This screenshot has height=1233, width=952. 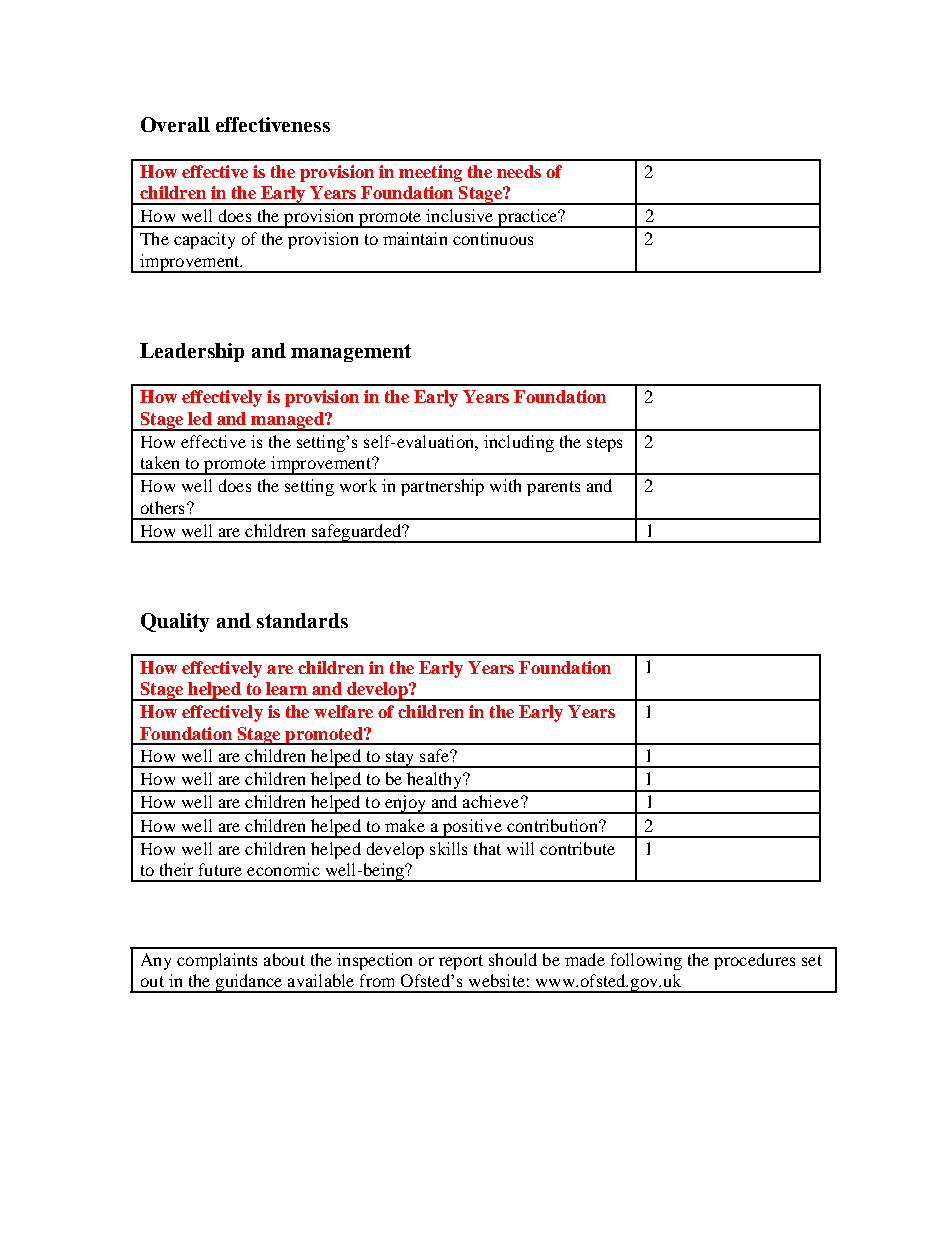 I want to click on including, so click(x=519, y=443).
